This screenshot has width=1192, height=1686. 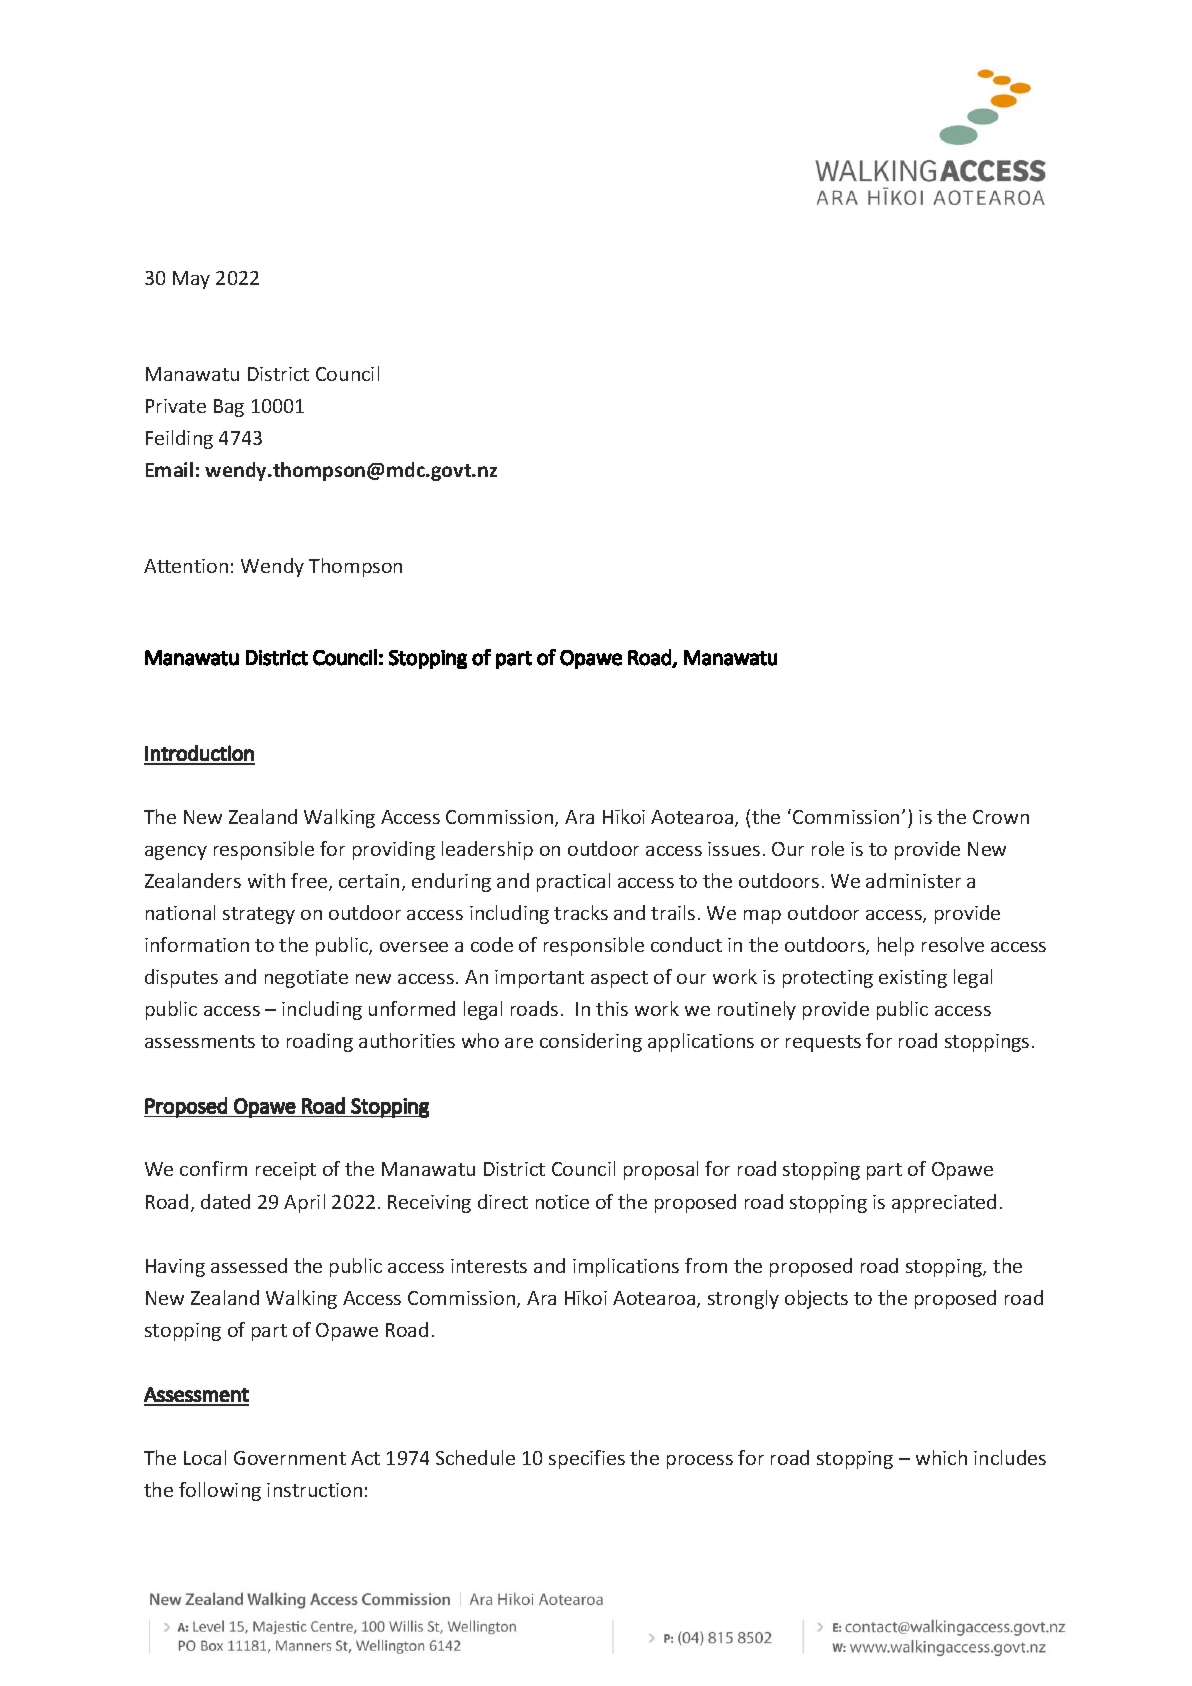 I want to click on Bag, so click(x=229, y=408).
